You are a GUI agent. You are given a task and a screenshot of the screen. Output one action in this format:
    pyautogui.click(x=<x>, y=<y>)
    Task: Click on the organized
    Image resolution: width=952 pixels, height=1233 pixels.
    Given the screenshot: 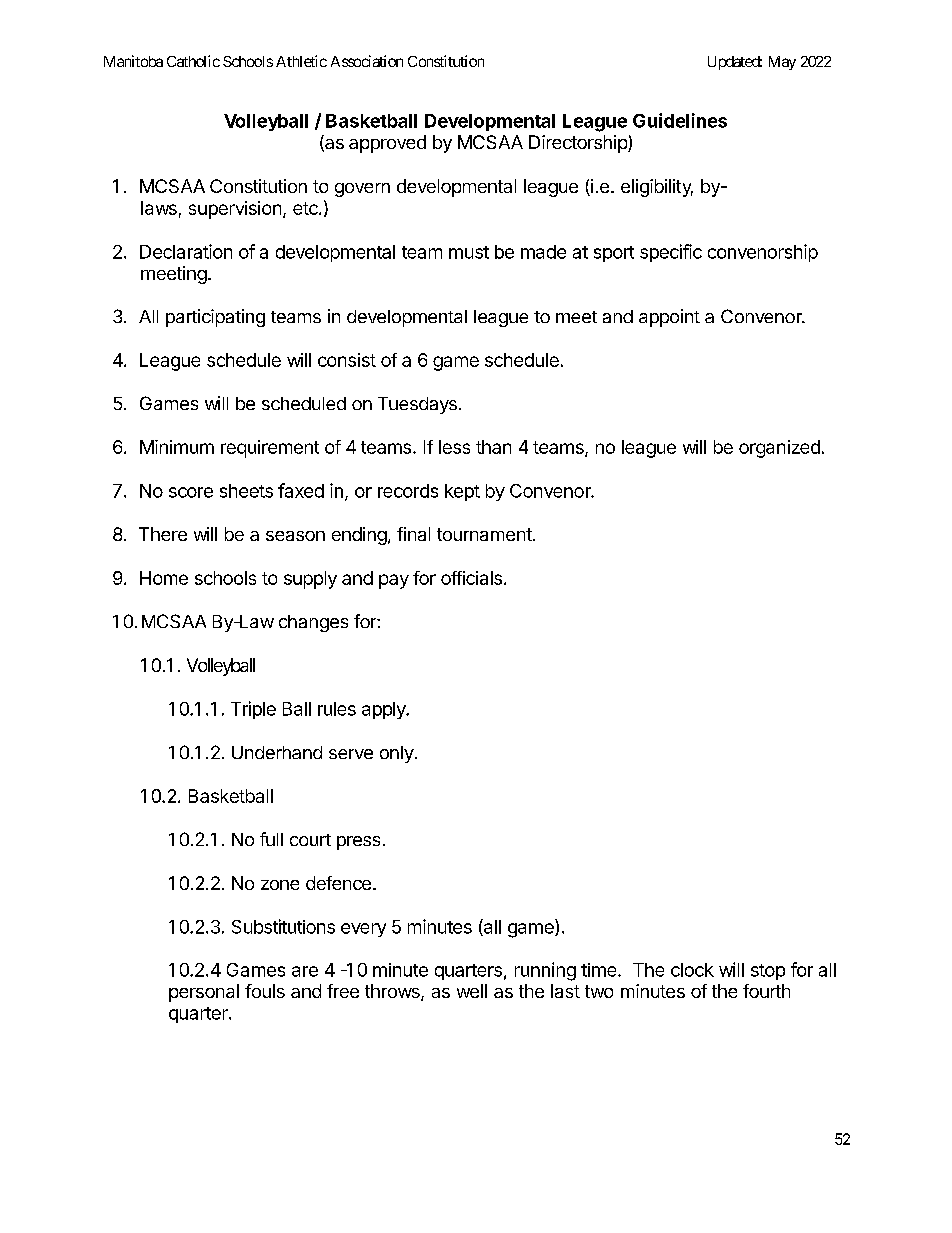 What is the action you would take?
    pyautogui.click(x=779, y=449)
